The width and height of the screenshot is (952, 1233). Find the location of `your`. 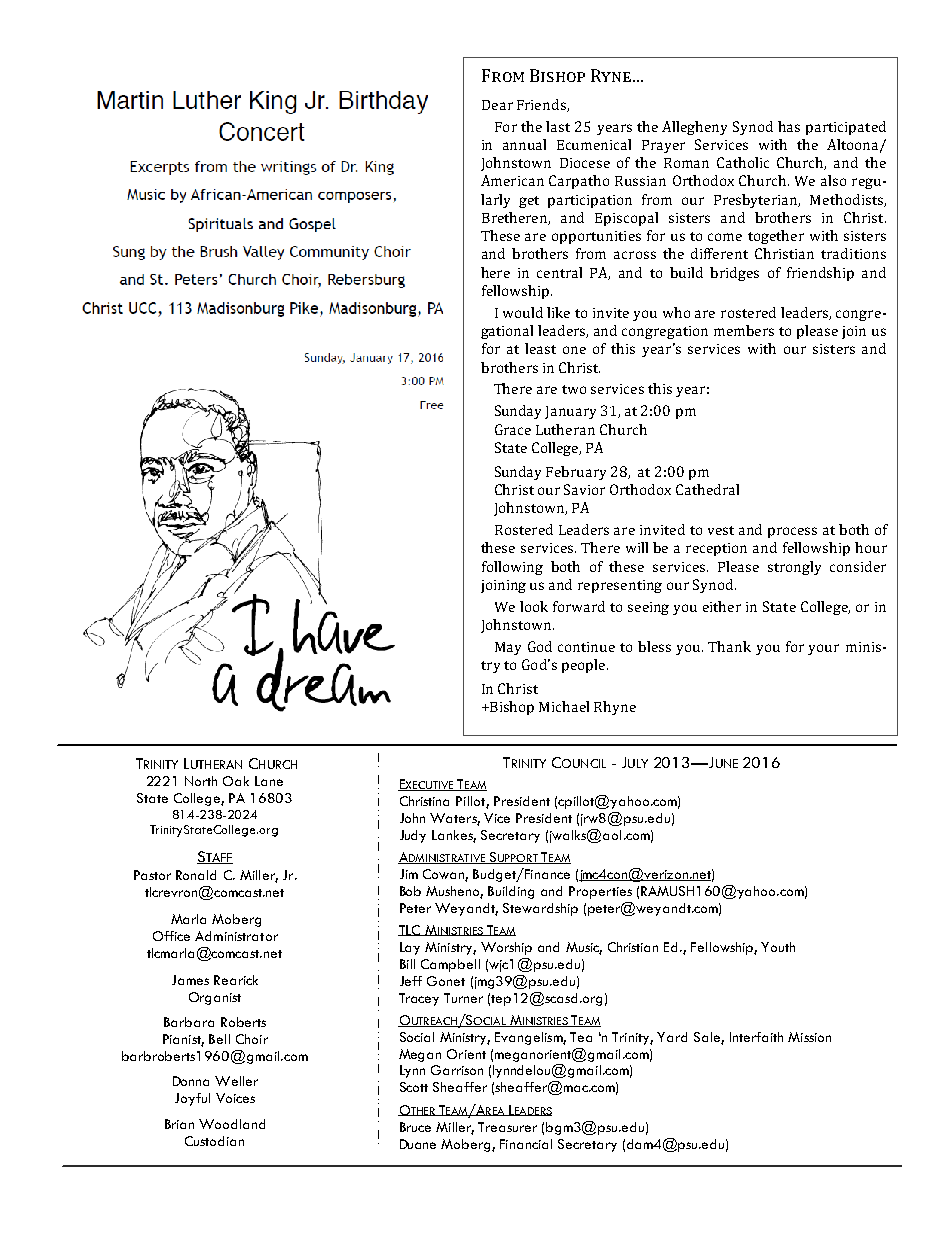

your is located at coordinates (823, 649).
